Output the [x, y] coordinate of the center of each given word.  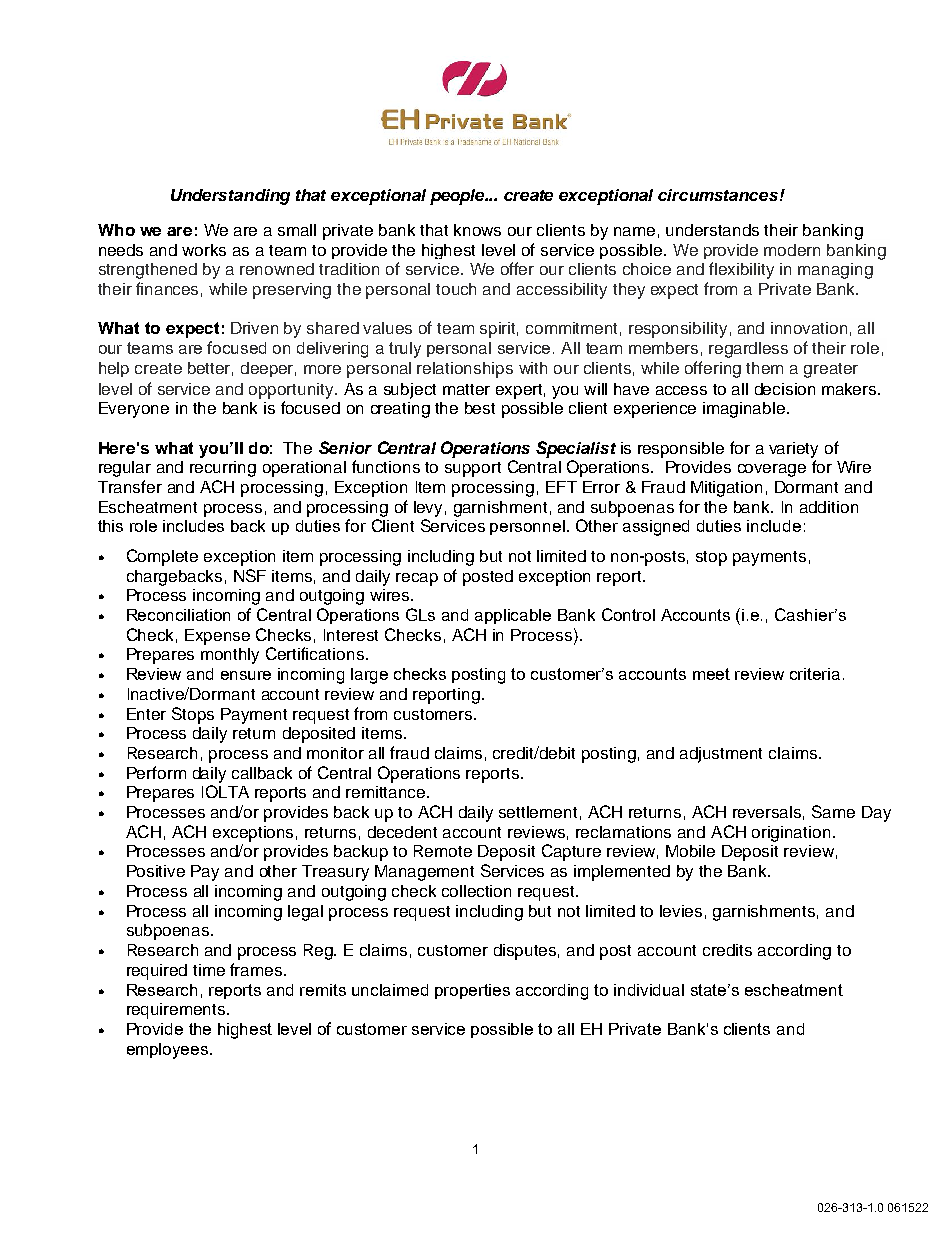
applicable [513, 616]
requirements [177, 1011]
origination [791, 834]
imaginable [745, 410]
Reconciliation [178, 615]
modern [792, 250]
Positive [156, 871]
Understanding [230, 197]
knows [477, 230]
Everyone [134, 410]
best [480, 408]
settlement [538, 812]
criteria [815, 674]
